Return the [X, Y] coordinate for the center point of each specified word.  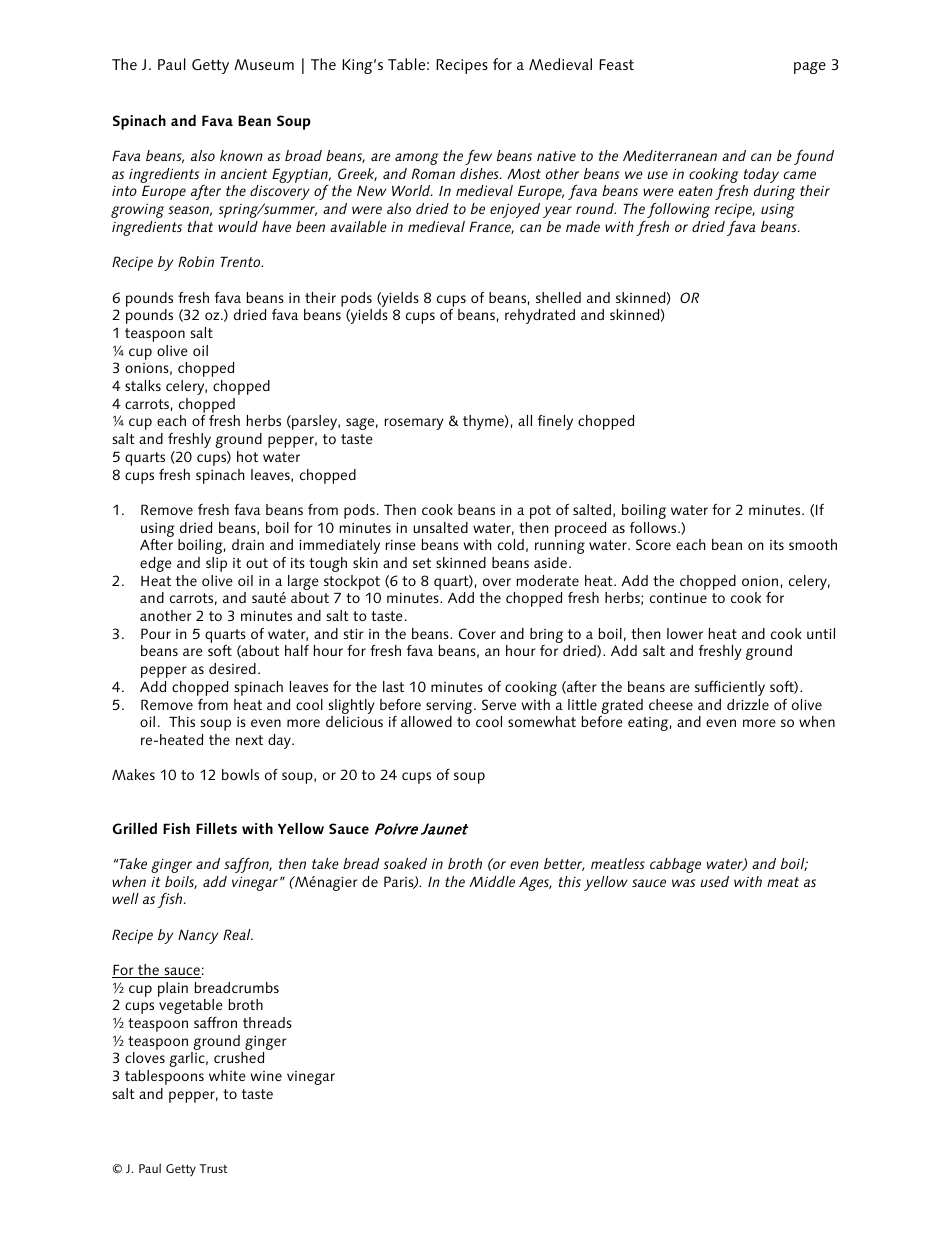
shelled [558, 297]
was [683, 883]
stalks [143, 385]
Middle [492, 881]
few [478, 157]
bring [546, 637]
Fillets [216, 828]
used [714, 881]
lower [685, 633]
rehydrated [540, 316]
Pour [156, 633]
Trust [213, 1168]
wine [266, 1076]
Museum [264, 64]
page [810, 68]
